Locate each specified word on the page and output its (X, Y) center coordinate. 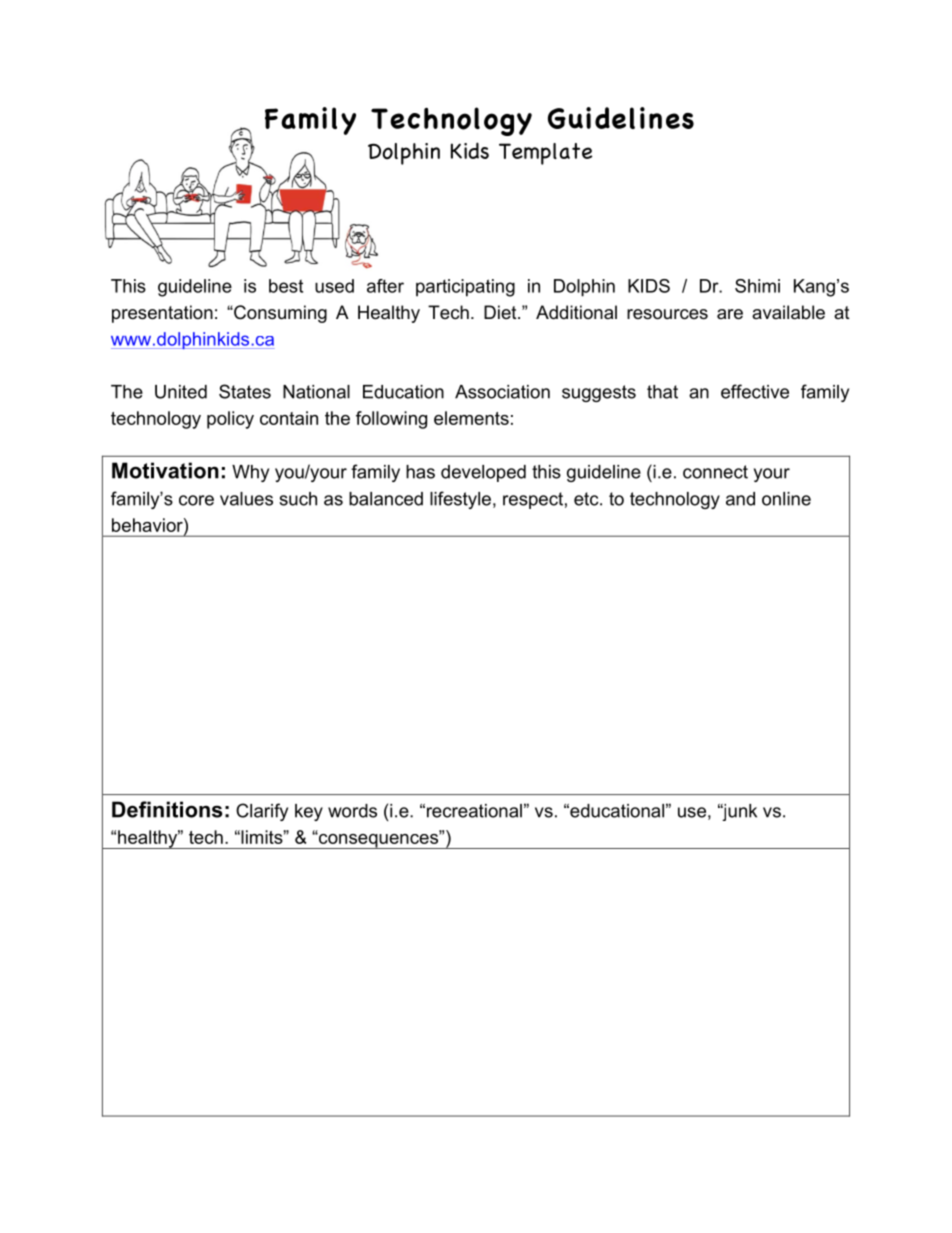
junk (739, 812)
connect (715, 472)
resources (667, 314)
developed (483, 473)
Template (545, 154)
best (286, 286)
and (740, 499)
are (730, 314)
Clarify (262, 812)
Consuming (279, 314)
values (246, 499)
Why (250, 473)
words (352, 811)
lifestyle (460, 500)
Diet (501, 312)
